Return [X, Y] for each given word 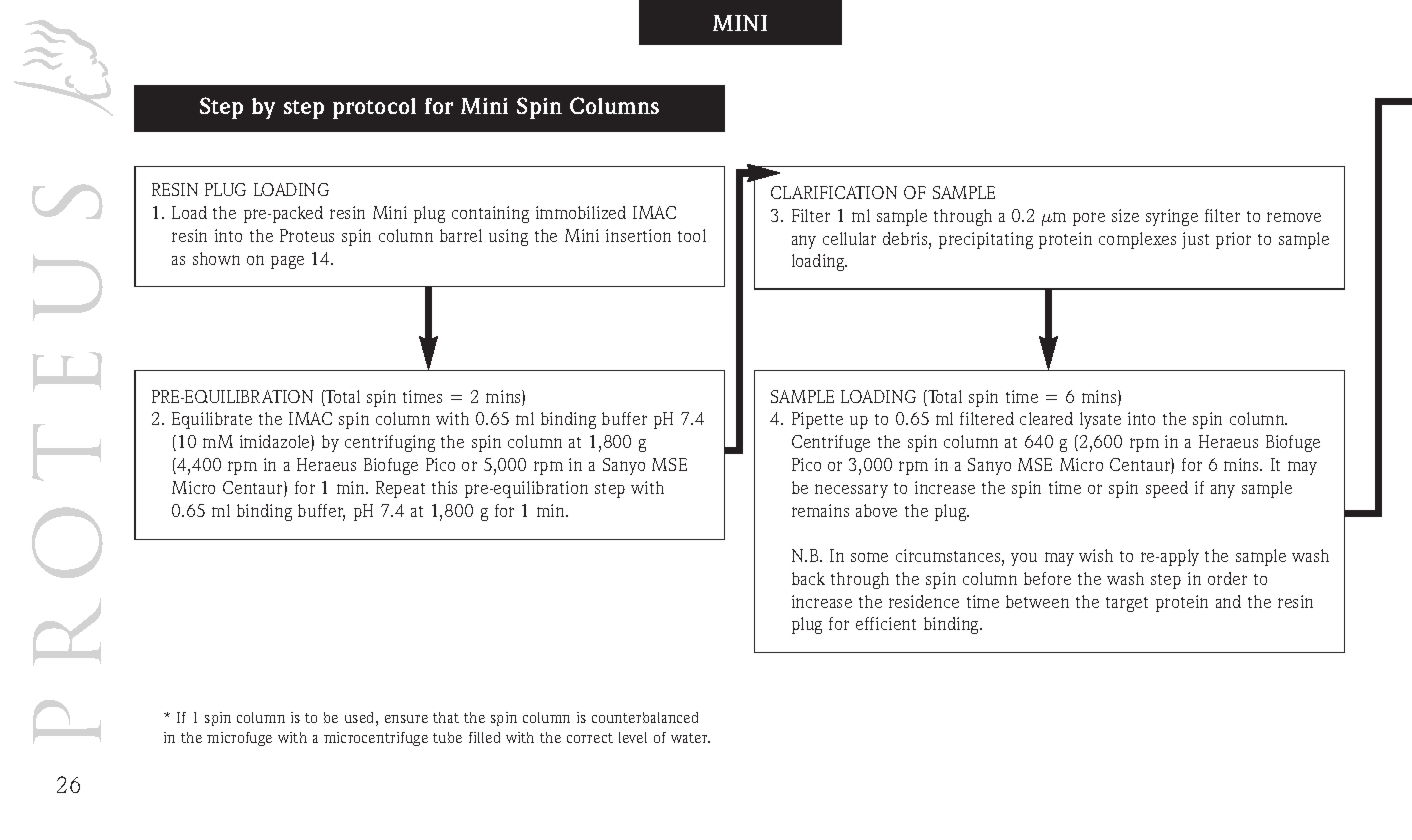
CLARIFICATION [834, 192]
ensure [406, 719]
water [690, 738]
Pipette [817, 420]
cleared [1046, 418]
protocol [374, 108]
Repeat [400, 489]
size [1125, 215]
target [1127, 604]
